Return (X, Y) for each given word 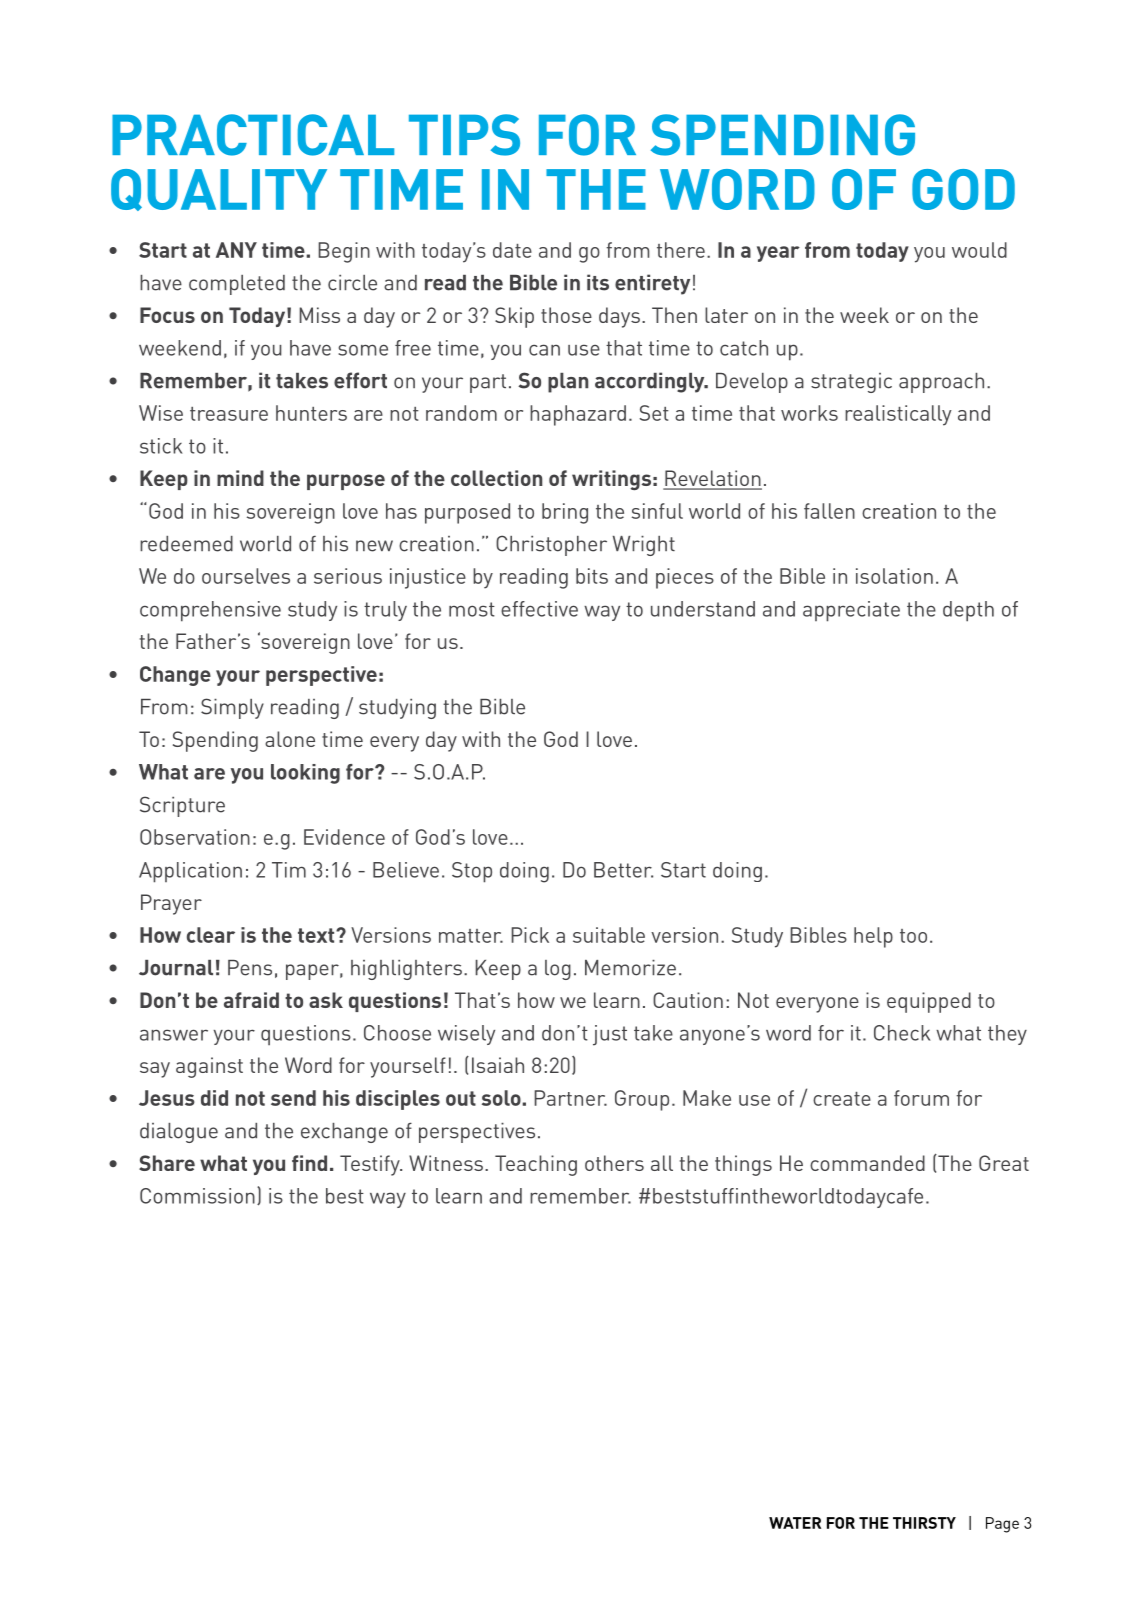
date (512, 250)
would (979, 250)
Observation (195, 837)
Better (623, 870)
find (309, 1163)
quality (219, 190)
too (913, 936)
